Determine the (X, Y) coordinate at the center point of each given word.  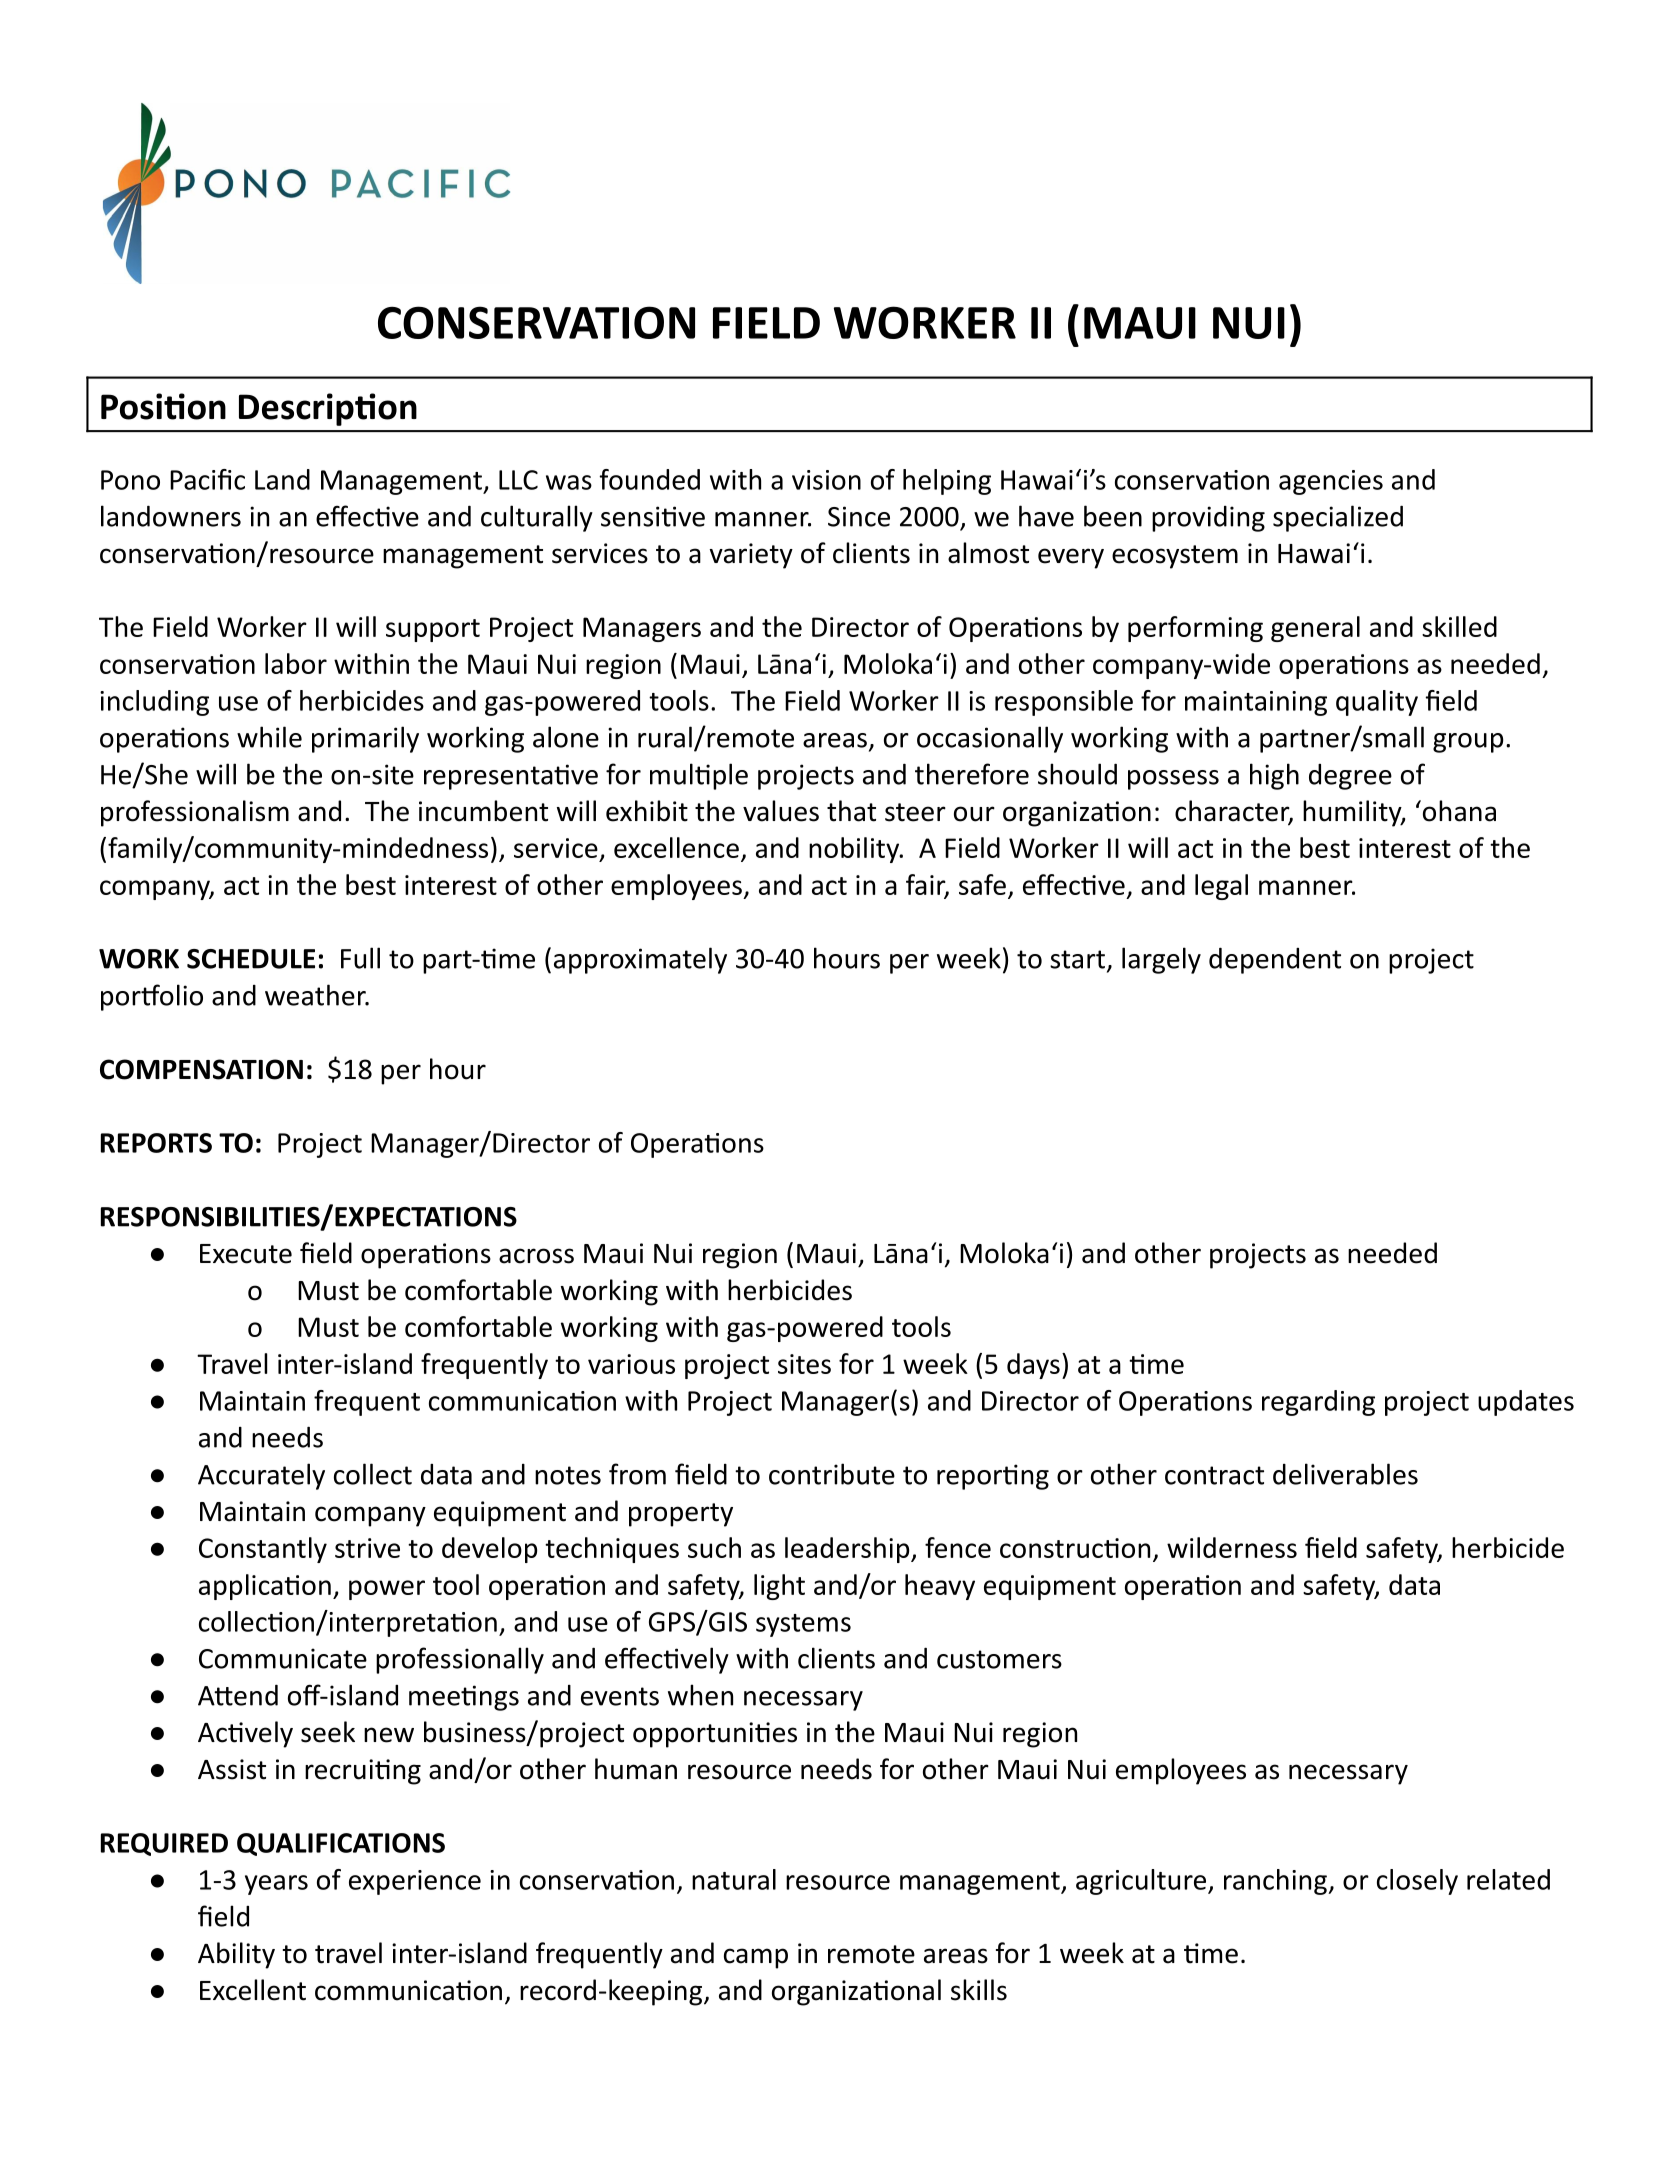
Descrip (297, 409)
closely (1417, 1882)
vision (826, 480)
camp (756, 1958)
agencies (1331, 482)
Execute (246, 1254)
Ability (236, 1955)
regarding (1318, 1403)
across (536, 1256)
